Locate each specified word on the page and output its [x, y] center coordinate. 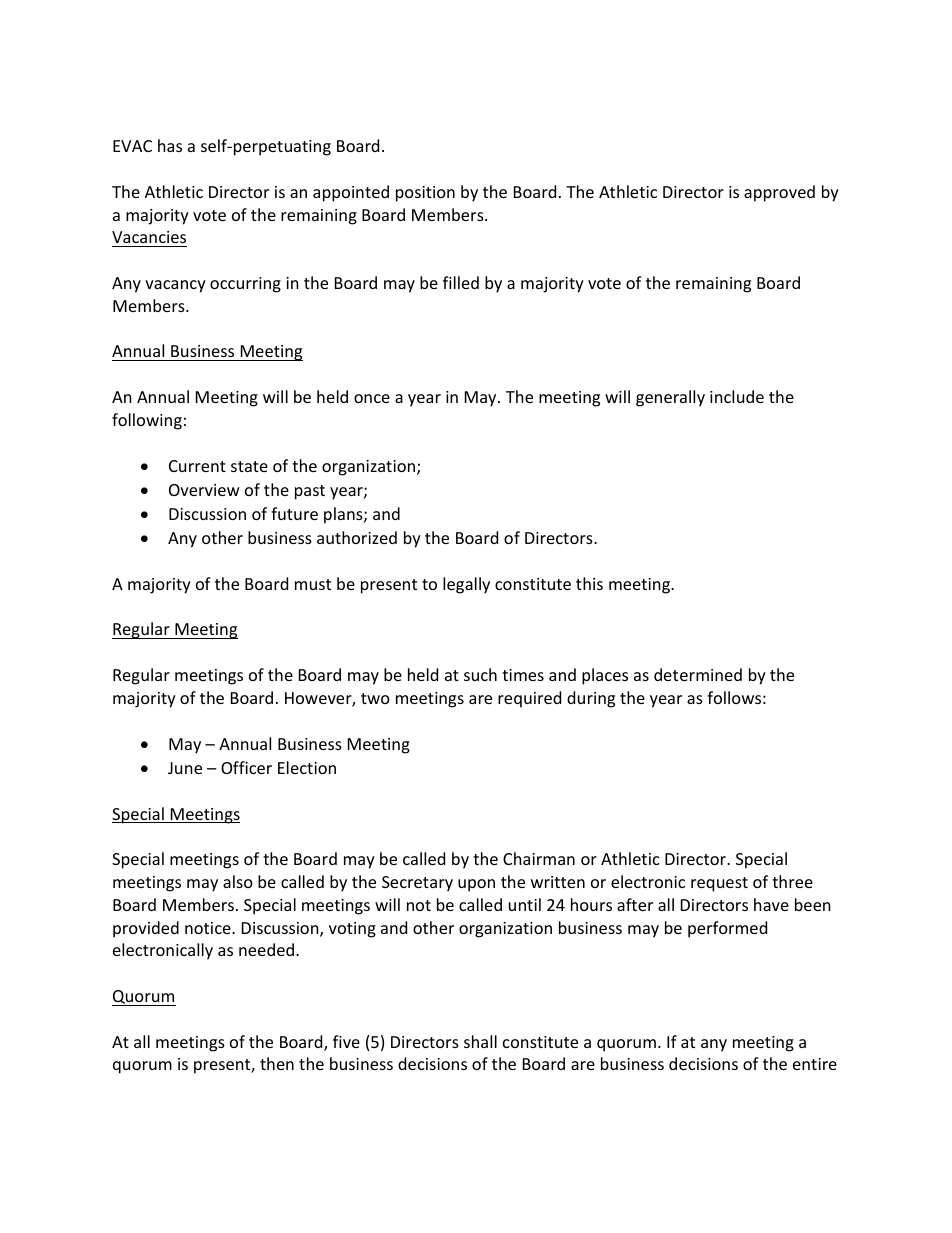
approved [779, 193]
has [170, 145]
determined [698, 674]
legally [466, 585]
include [737, 396]
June [185, 768]
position [425, 194]
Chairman [539, 858]
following [147, 421]
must [313, 584]
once [372, 398]
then [277, 1063]
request [719, 884]
